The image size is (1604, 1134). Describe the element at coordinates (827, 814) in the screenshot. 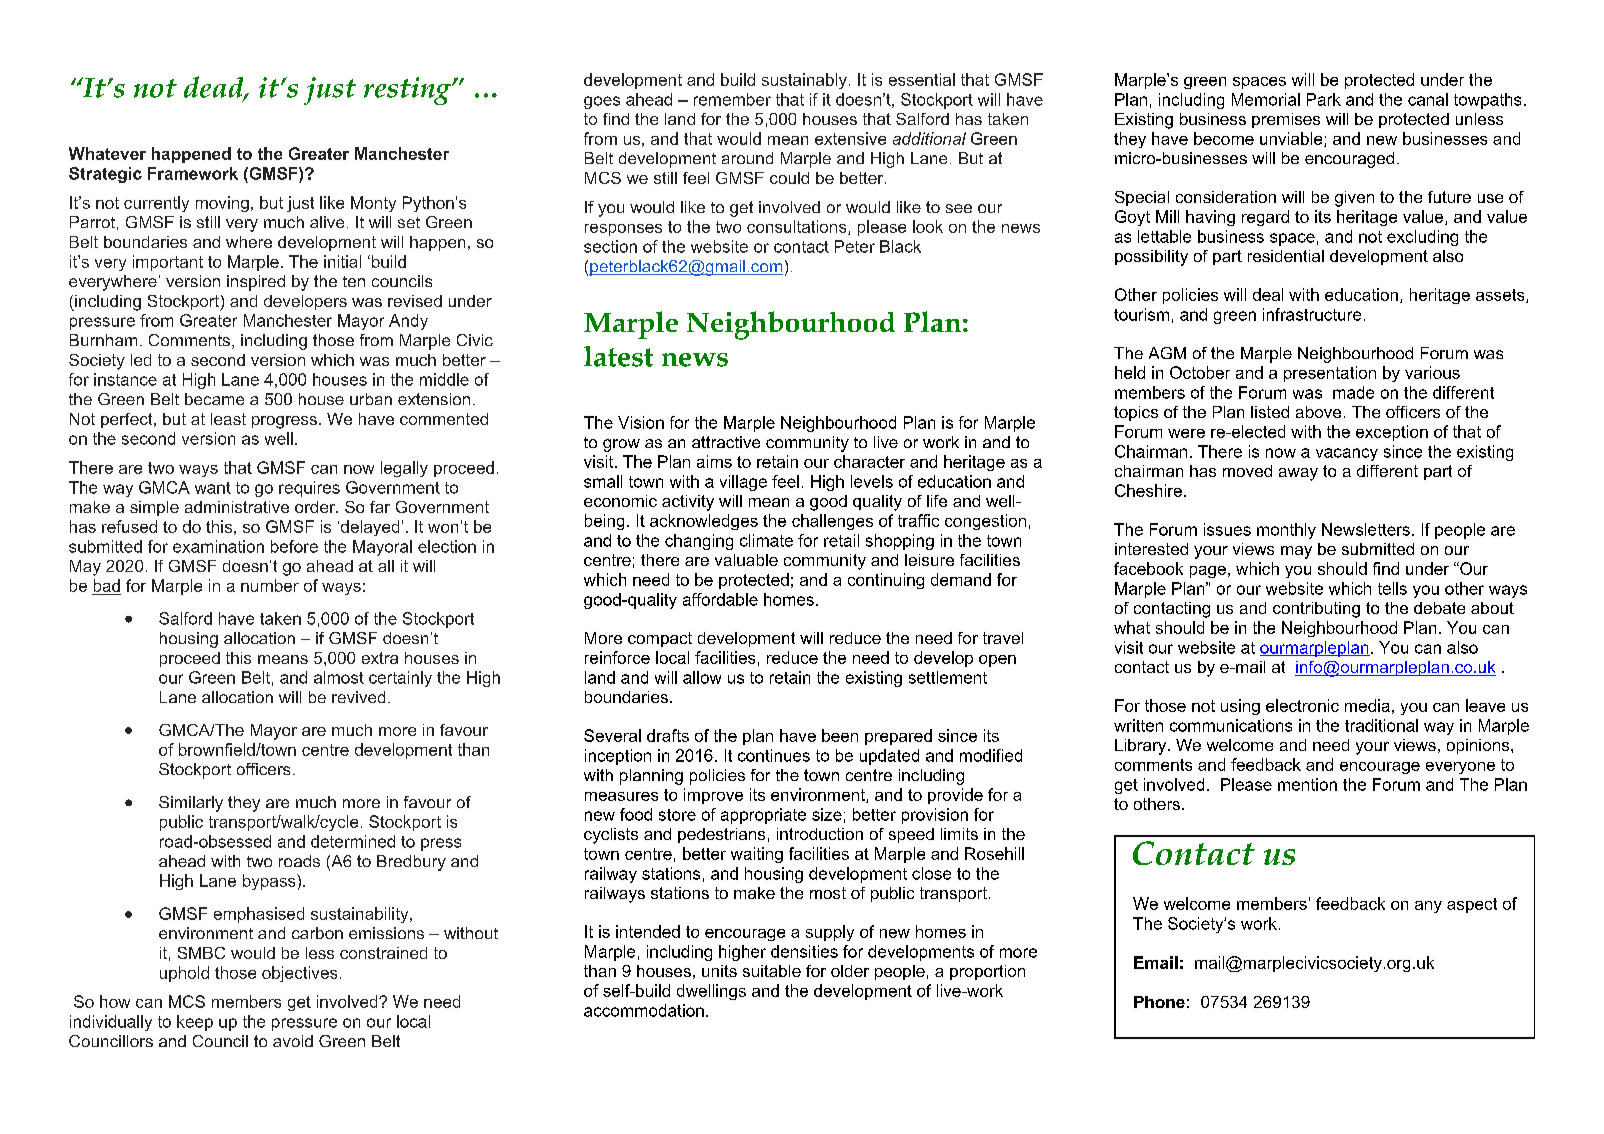

I see `size` at that location.
